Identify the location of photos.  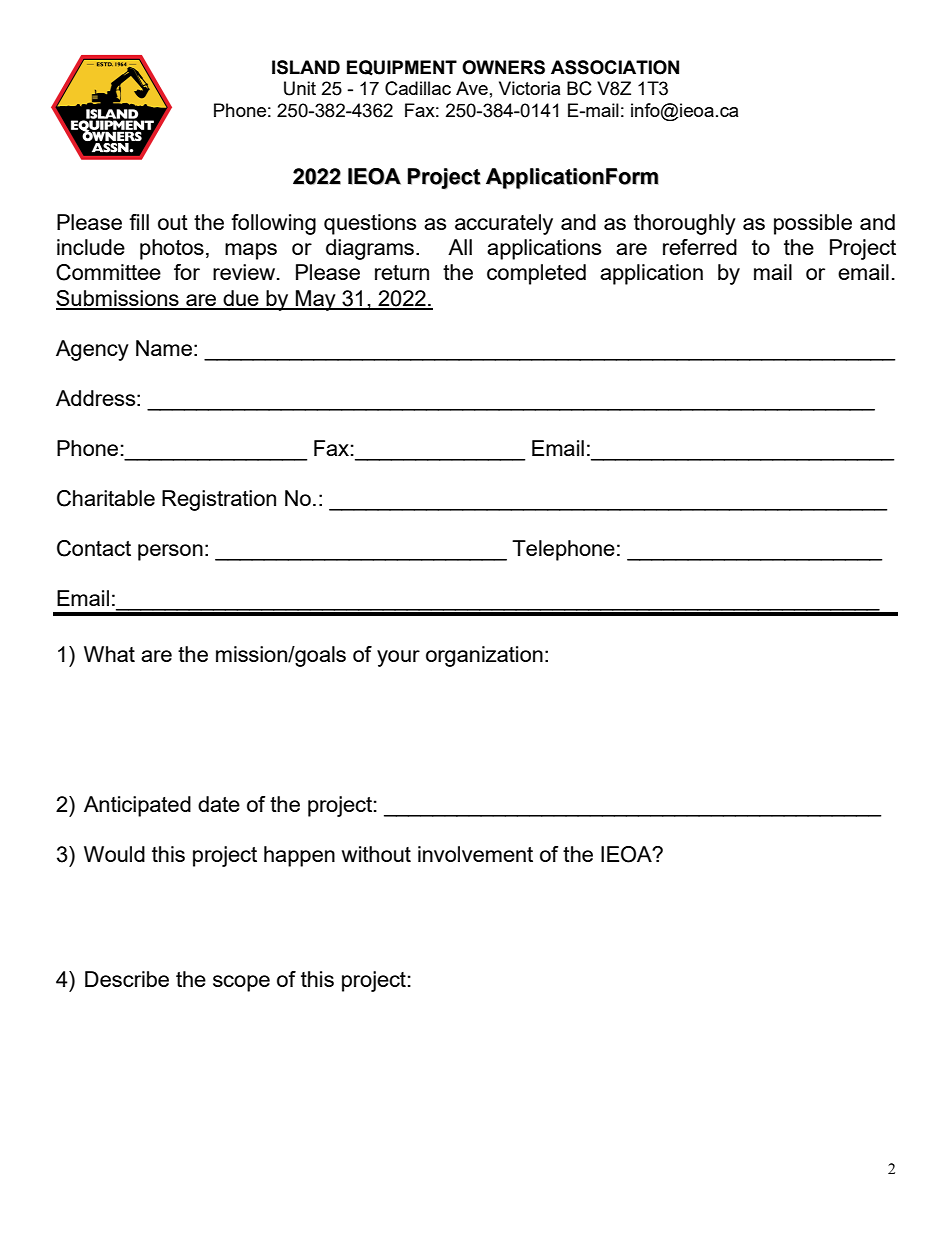
(172, 249).
